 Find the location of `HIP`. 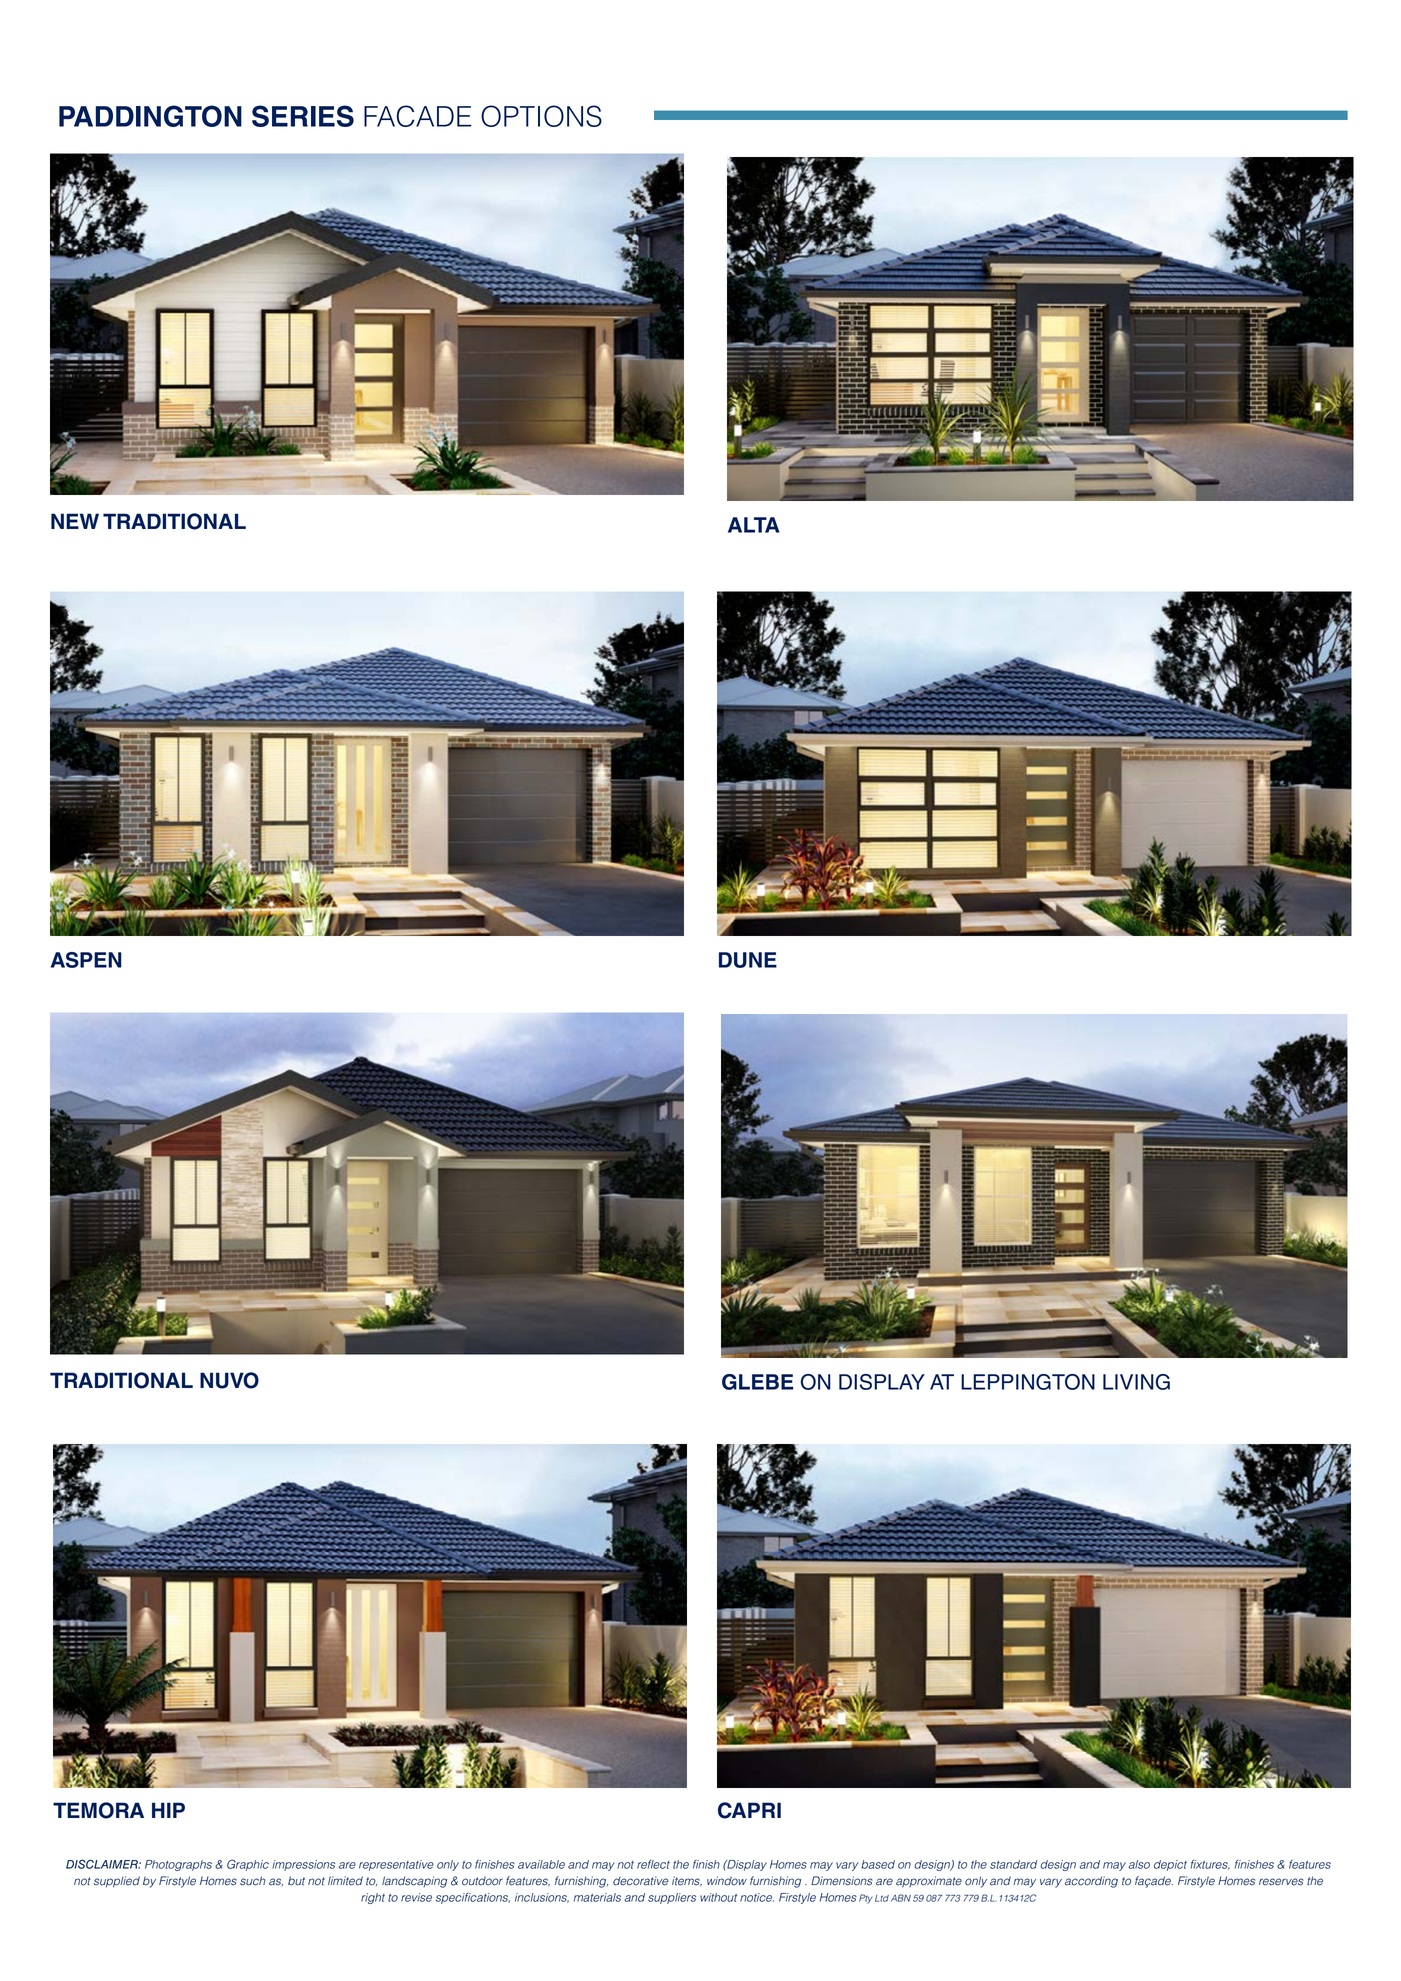

HIP is located at coordinates (168, 1810).
